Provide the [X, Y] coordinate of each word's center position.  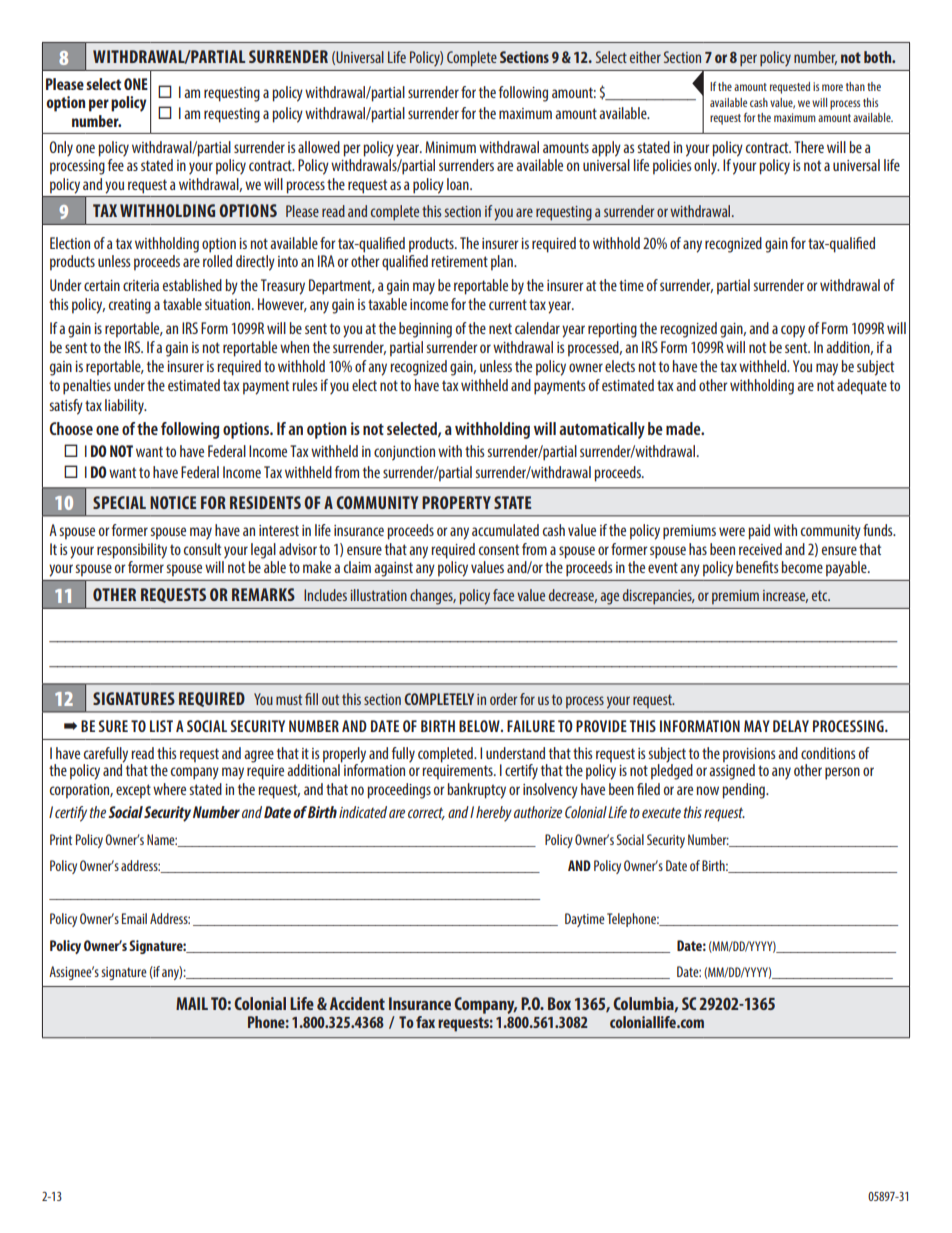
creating [130, 306]
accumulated [505, 530]
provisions [749, 756]
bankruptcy [476, 791]
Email [134, 918]
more [832, 87]
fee [116, 165]
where [169, 789]
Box [559, 1003]
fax [425, 1022]
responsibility [132, 551]
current [508, 304]
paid [759, 532]
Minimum [450, 147]
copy [793, 331]
